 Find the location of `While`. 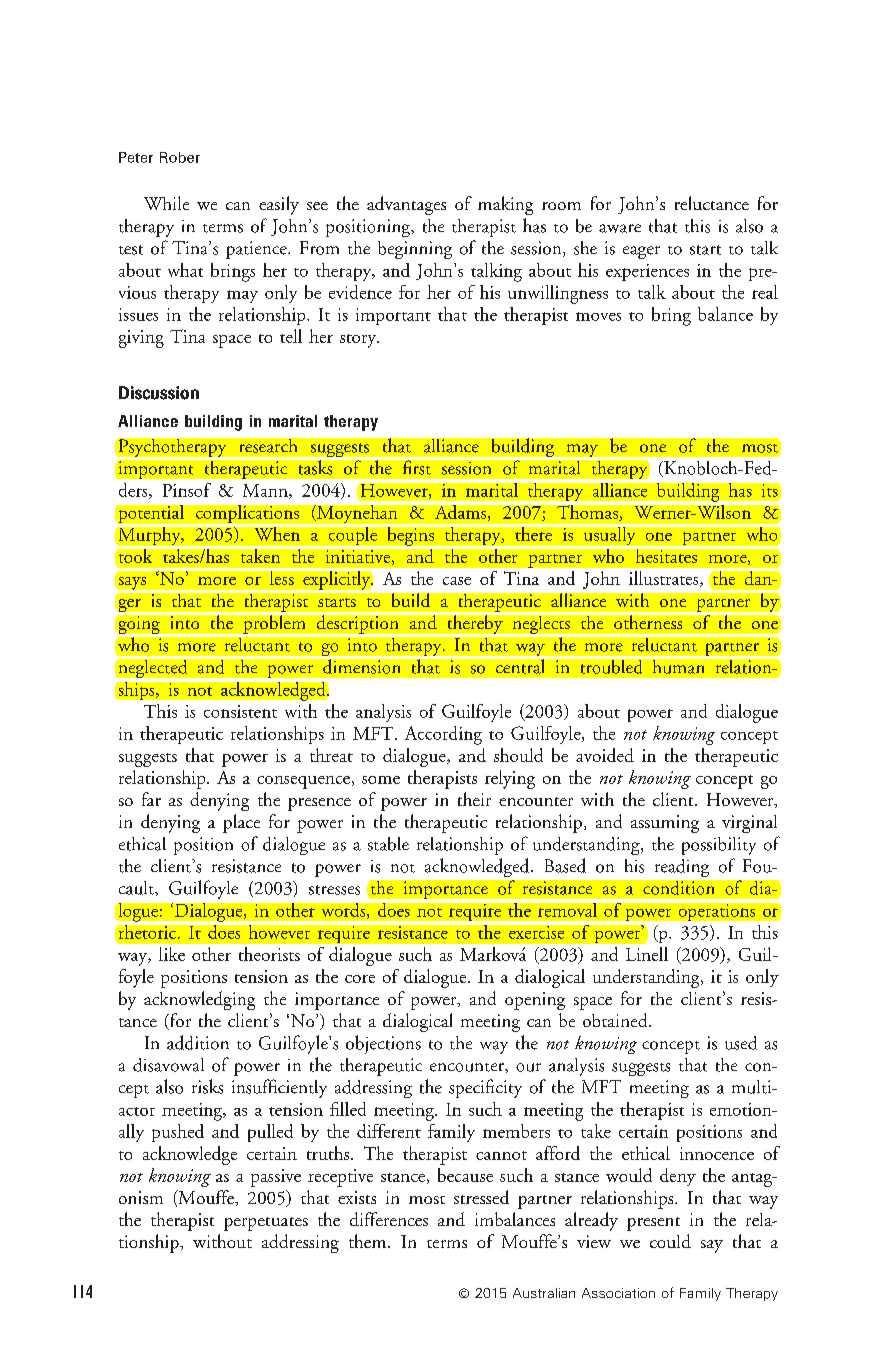

While is located at coordinates (166, 203).
